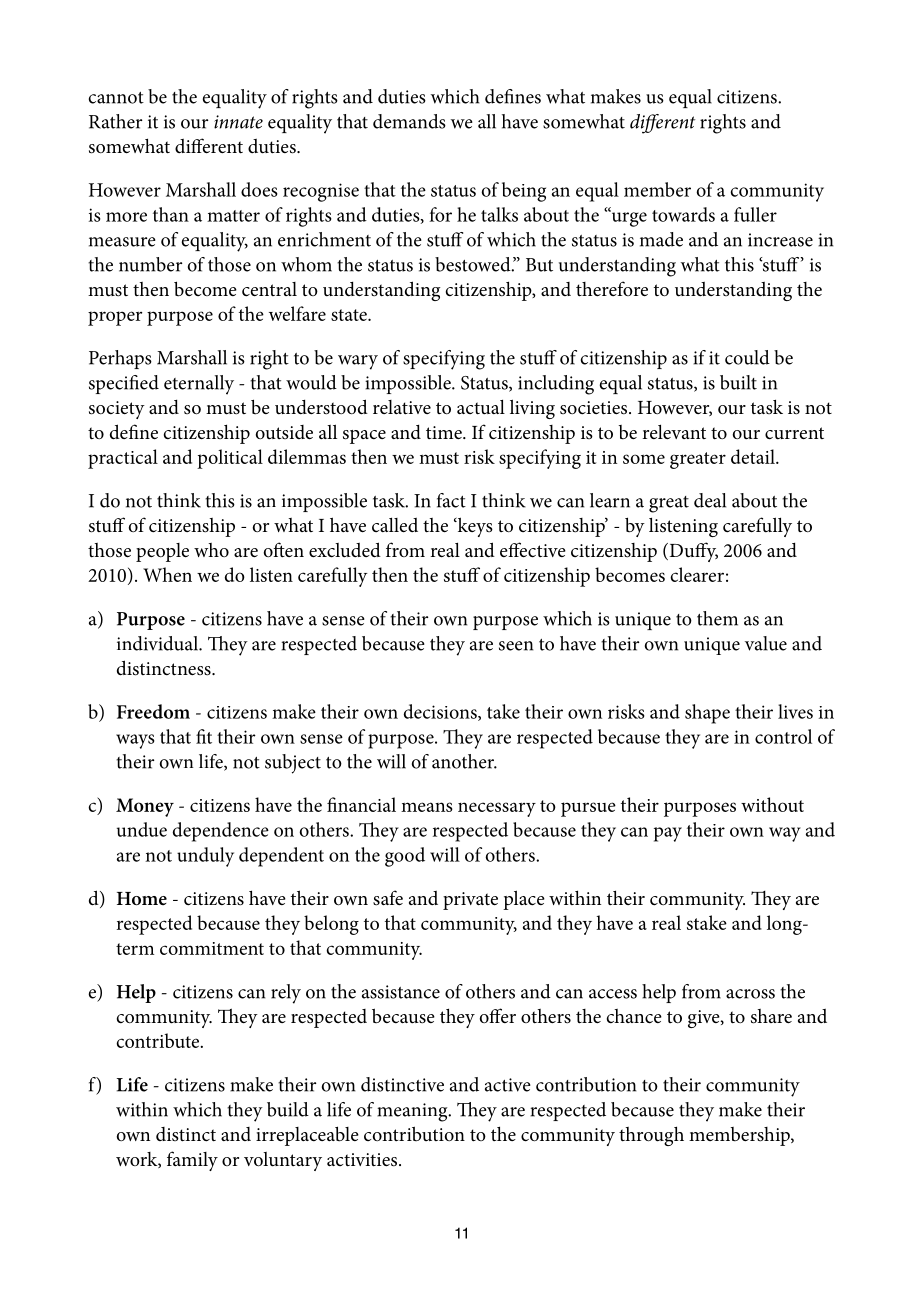  What do you see at coordinates (683, 214) in the image?
I see `towards` at bounding box center [683, 214].
